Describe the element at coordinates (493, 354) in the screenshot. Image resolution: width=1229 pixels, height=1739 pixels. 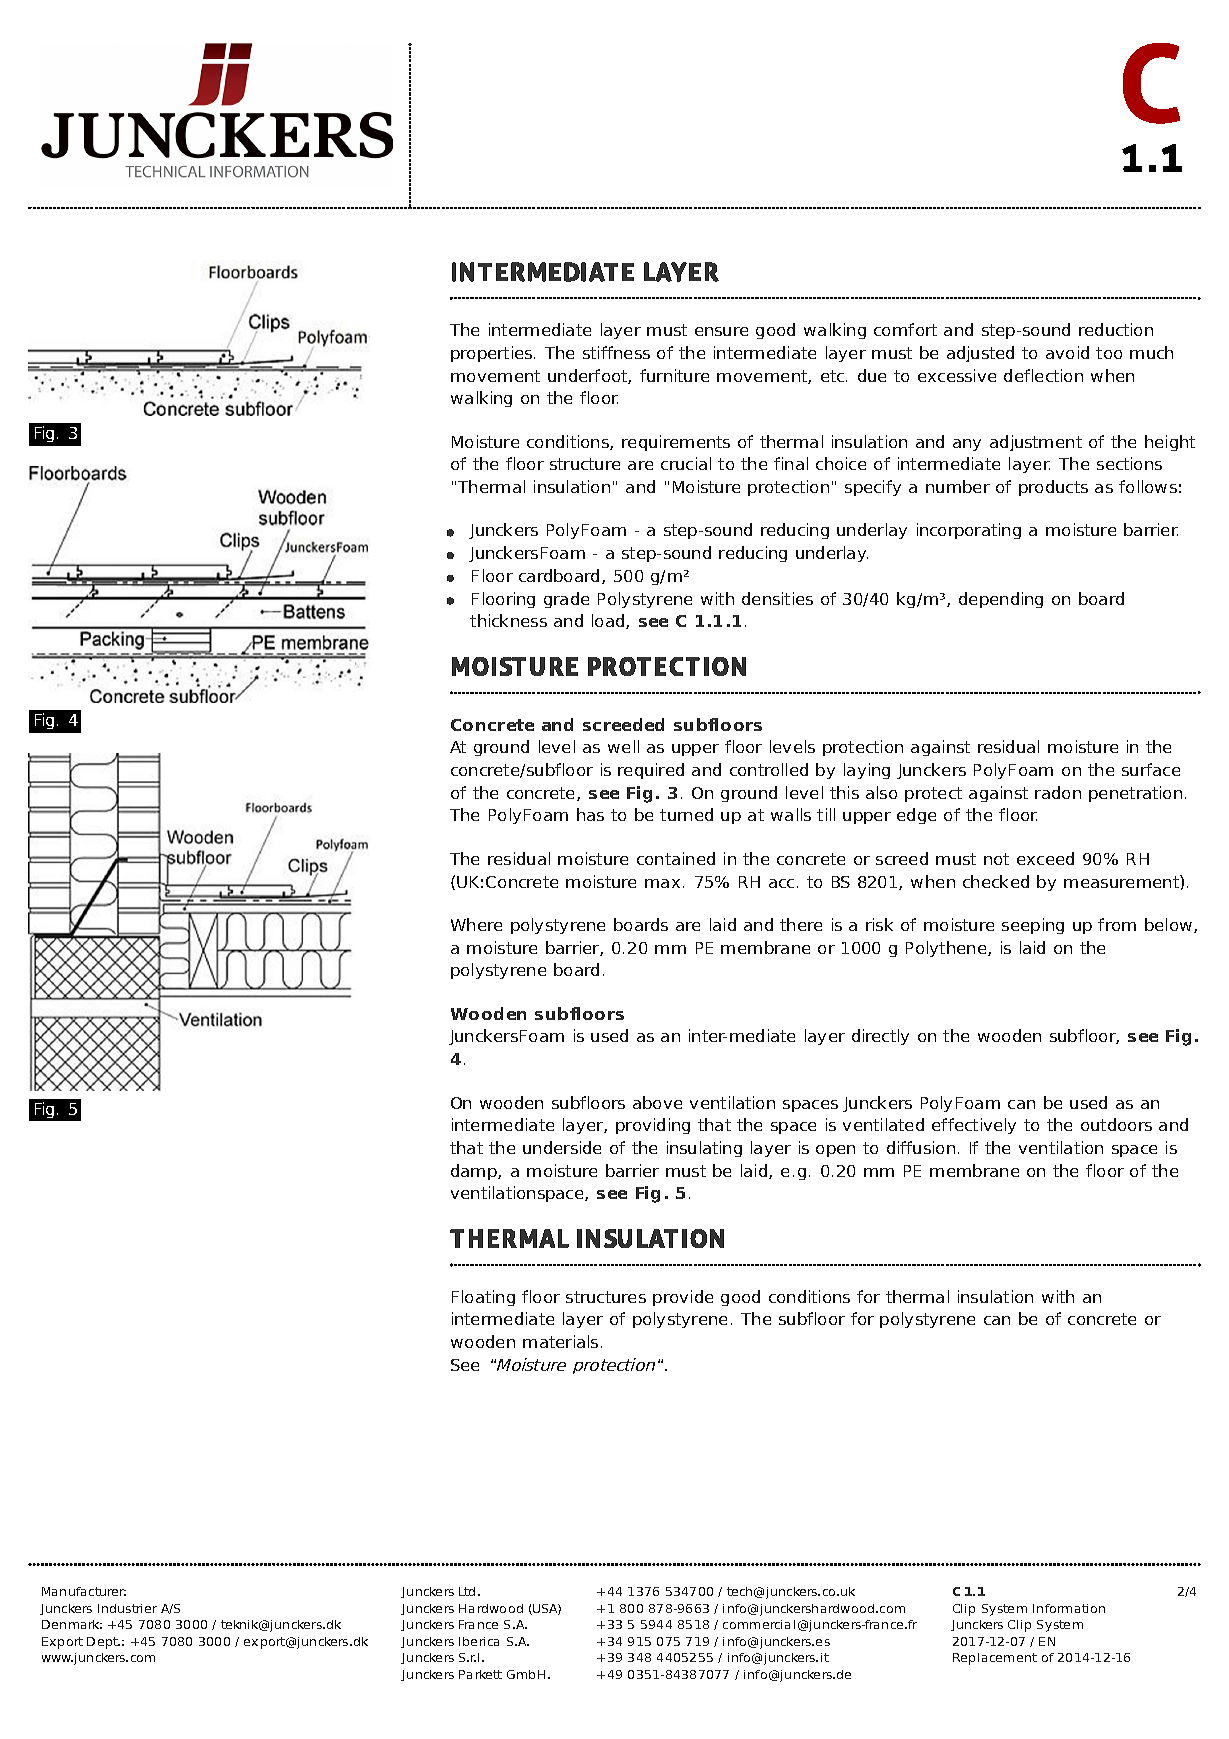
I see `properties` at that location.
